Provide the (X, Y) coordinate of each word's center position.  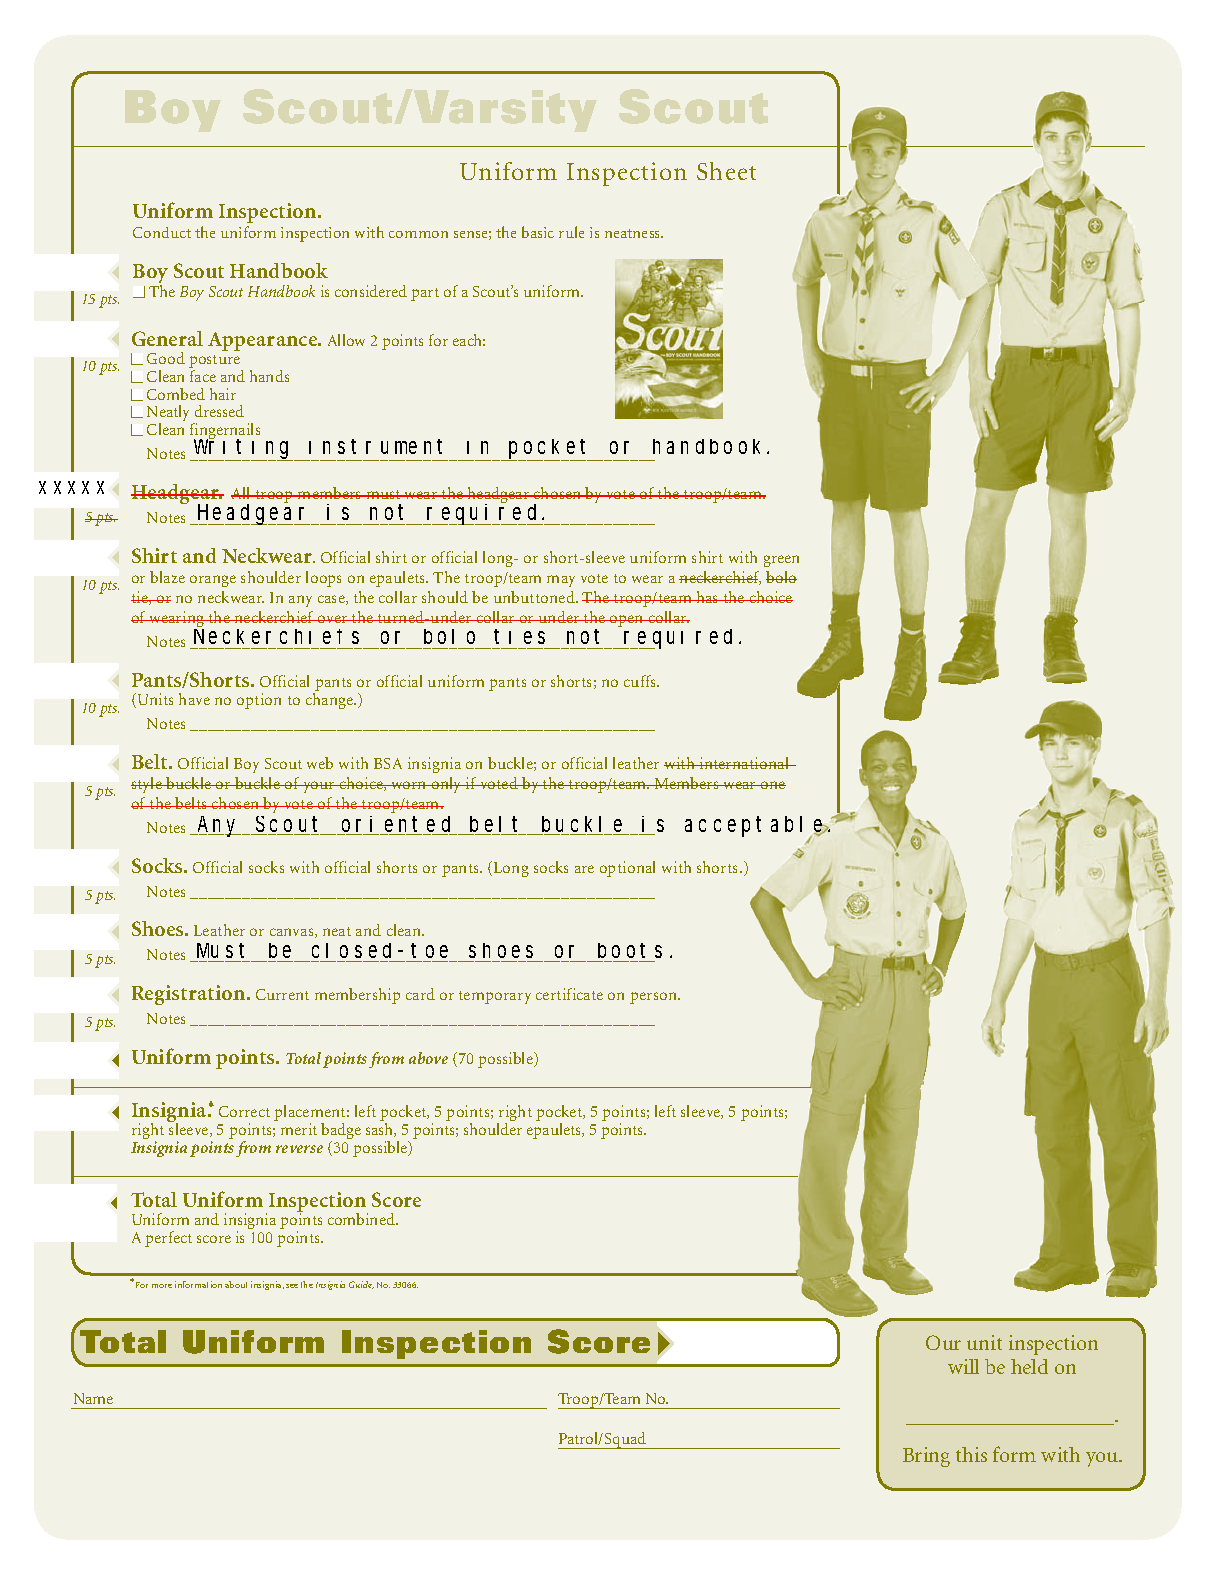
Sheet (726, 171)
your (319, 787)
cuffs (641, 681)
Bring (926, 1457)
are (584, 869)
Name (93, 1398)
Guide (361, 1285)
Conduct (162, 232)
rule (571, 232)
